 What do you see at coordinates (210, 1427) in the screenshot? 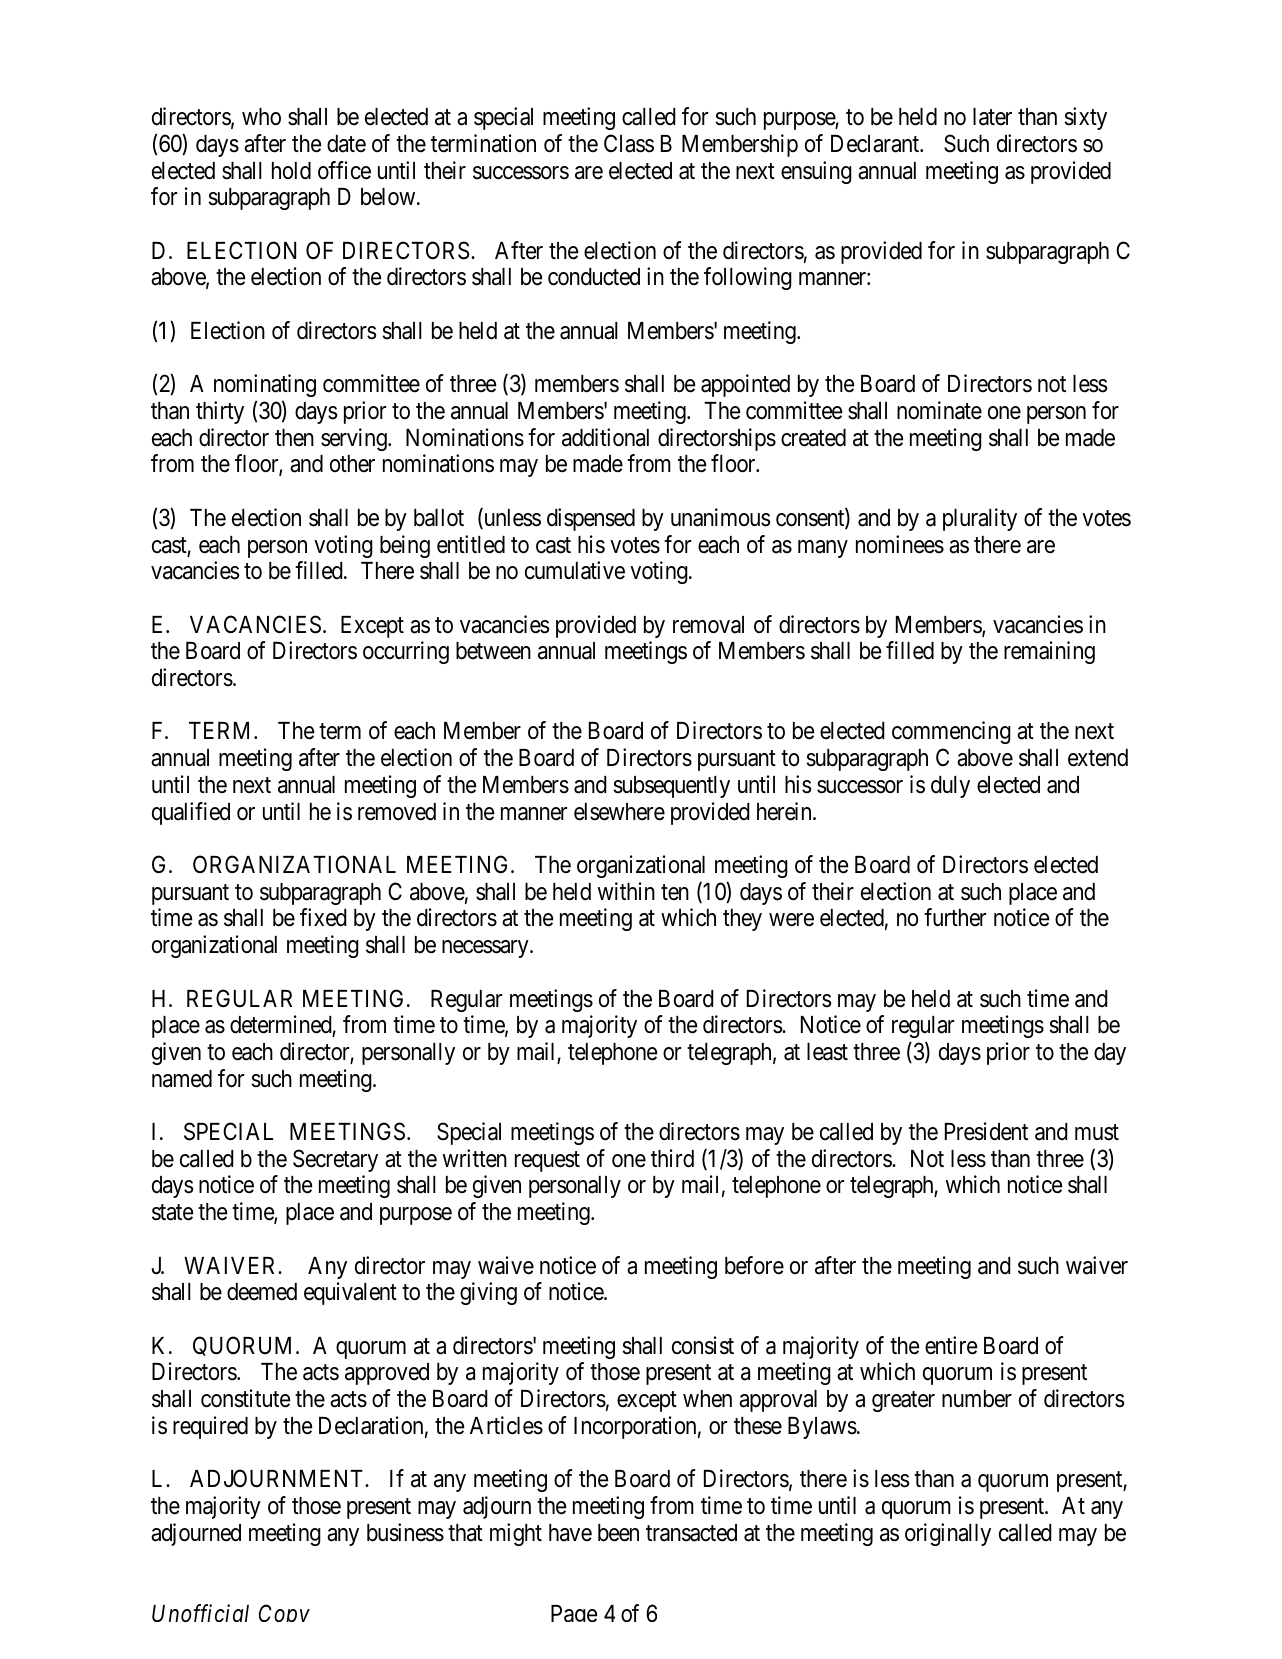
I see `required` at bounding box center [210, 1427].
